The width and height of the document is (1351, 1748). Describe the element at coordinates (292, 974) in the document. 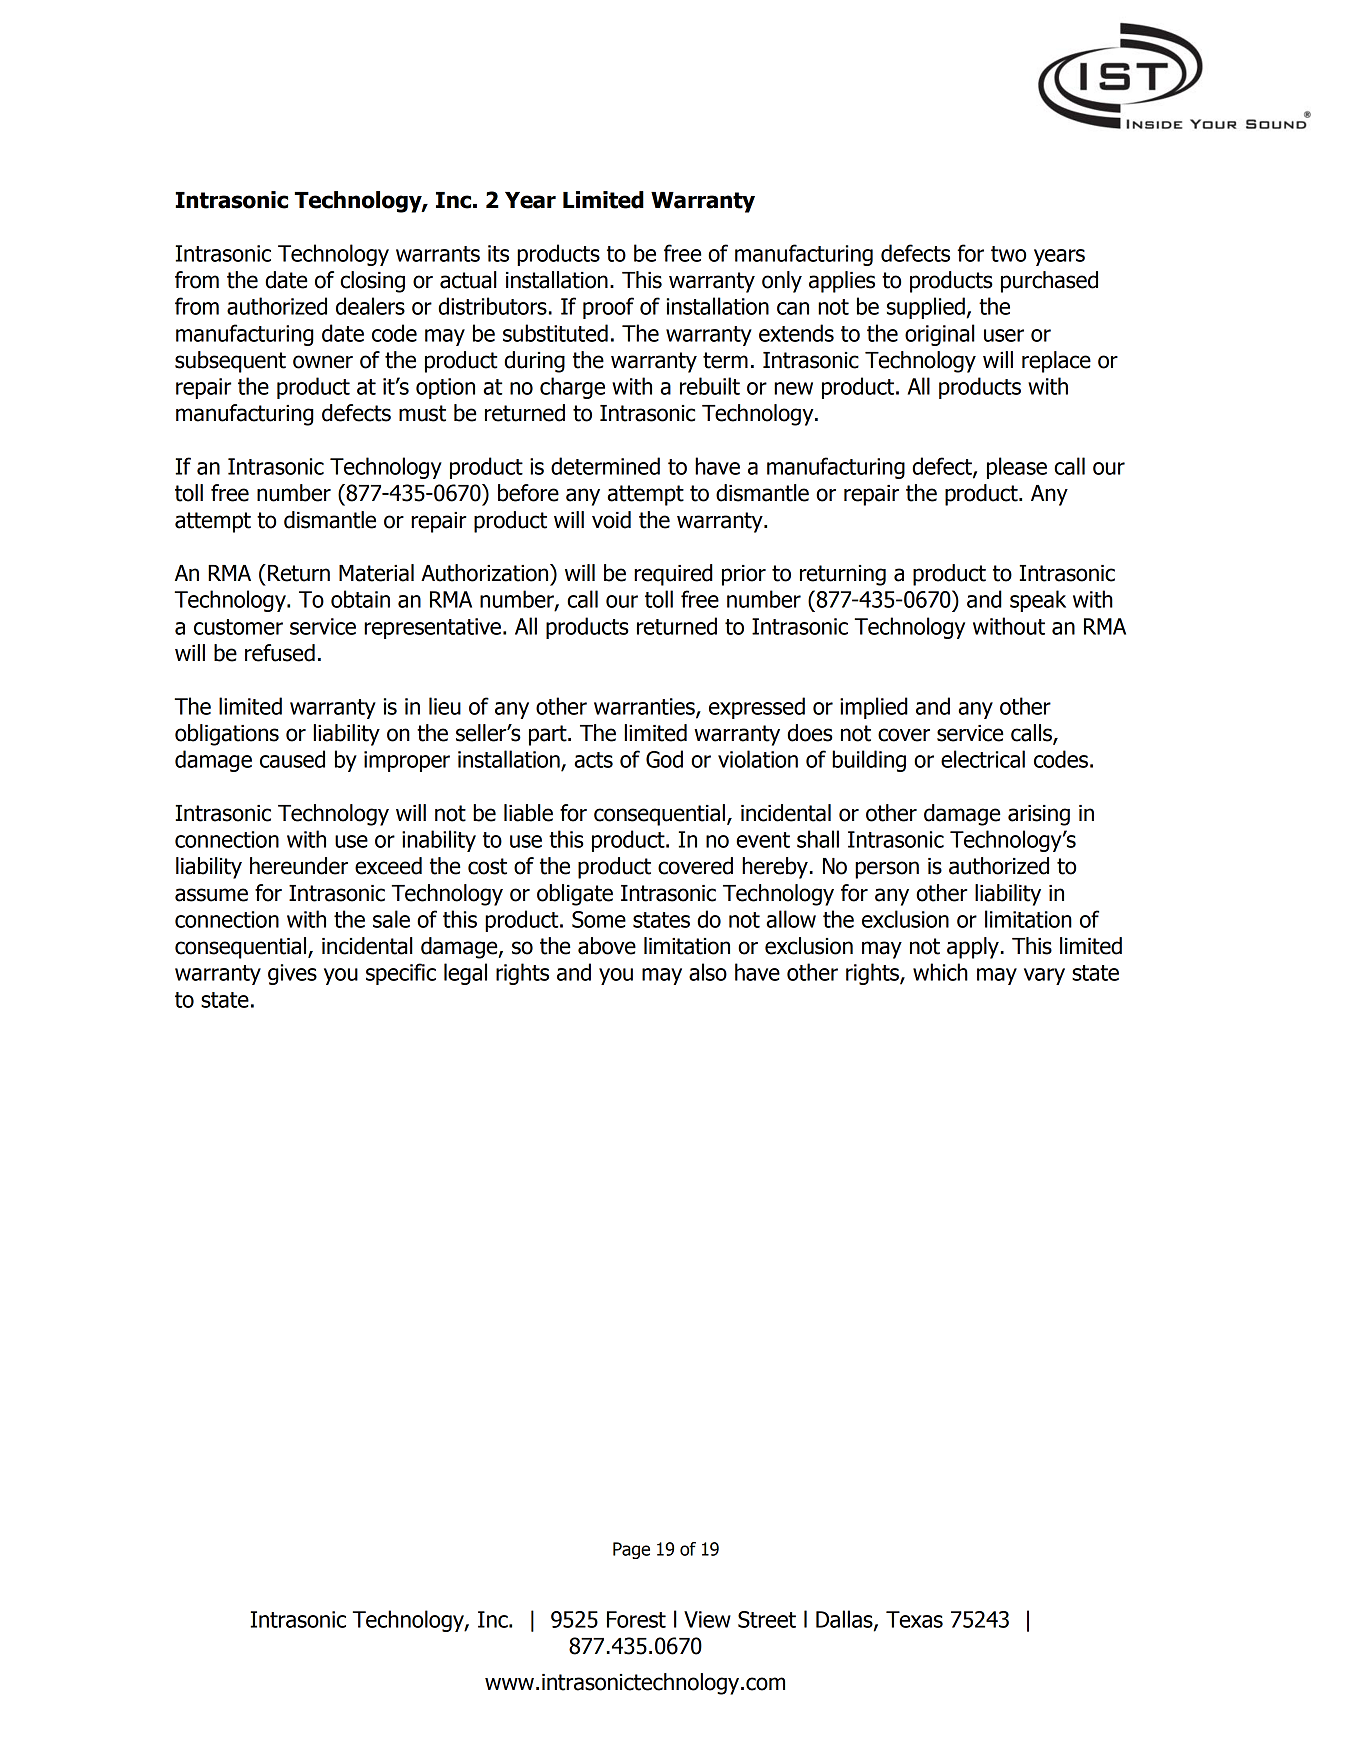

I see `gives` at that location.
